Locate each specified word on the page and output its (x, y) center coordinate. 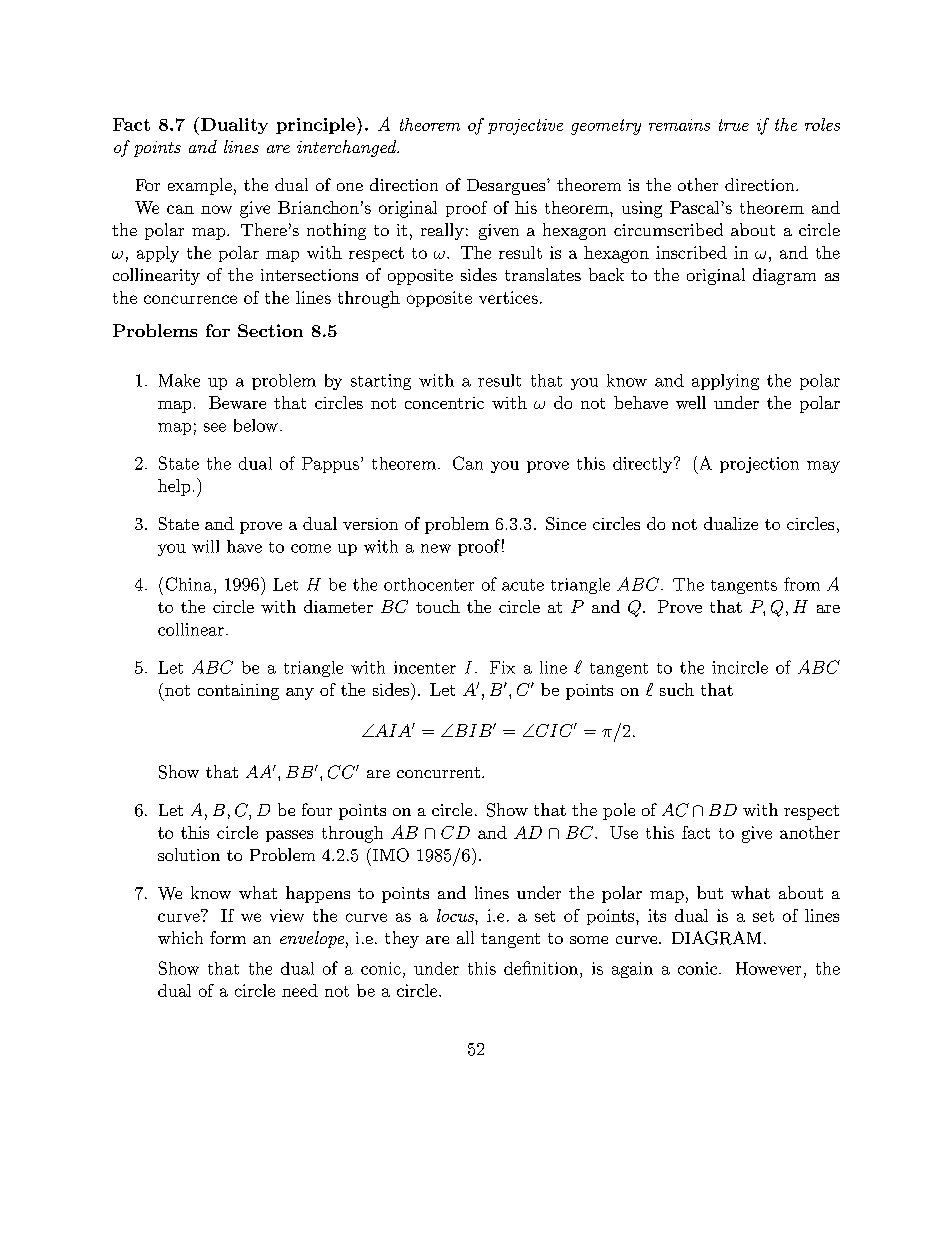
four (317, 809)
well (691, 402)
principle (315, 126)
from (802, 584)
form (228, 937)
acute (523, 585)
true (734, 125)
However (768, 968)
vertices (508, 297)
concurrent (438, 772)
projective (525, 127)
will (205, 546)
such (677, 689)
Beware (237, 402)
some (589, 940)
